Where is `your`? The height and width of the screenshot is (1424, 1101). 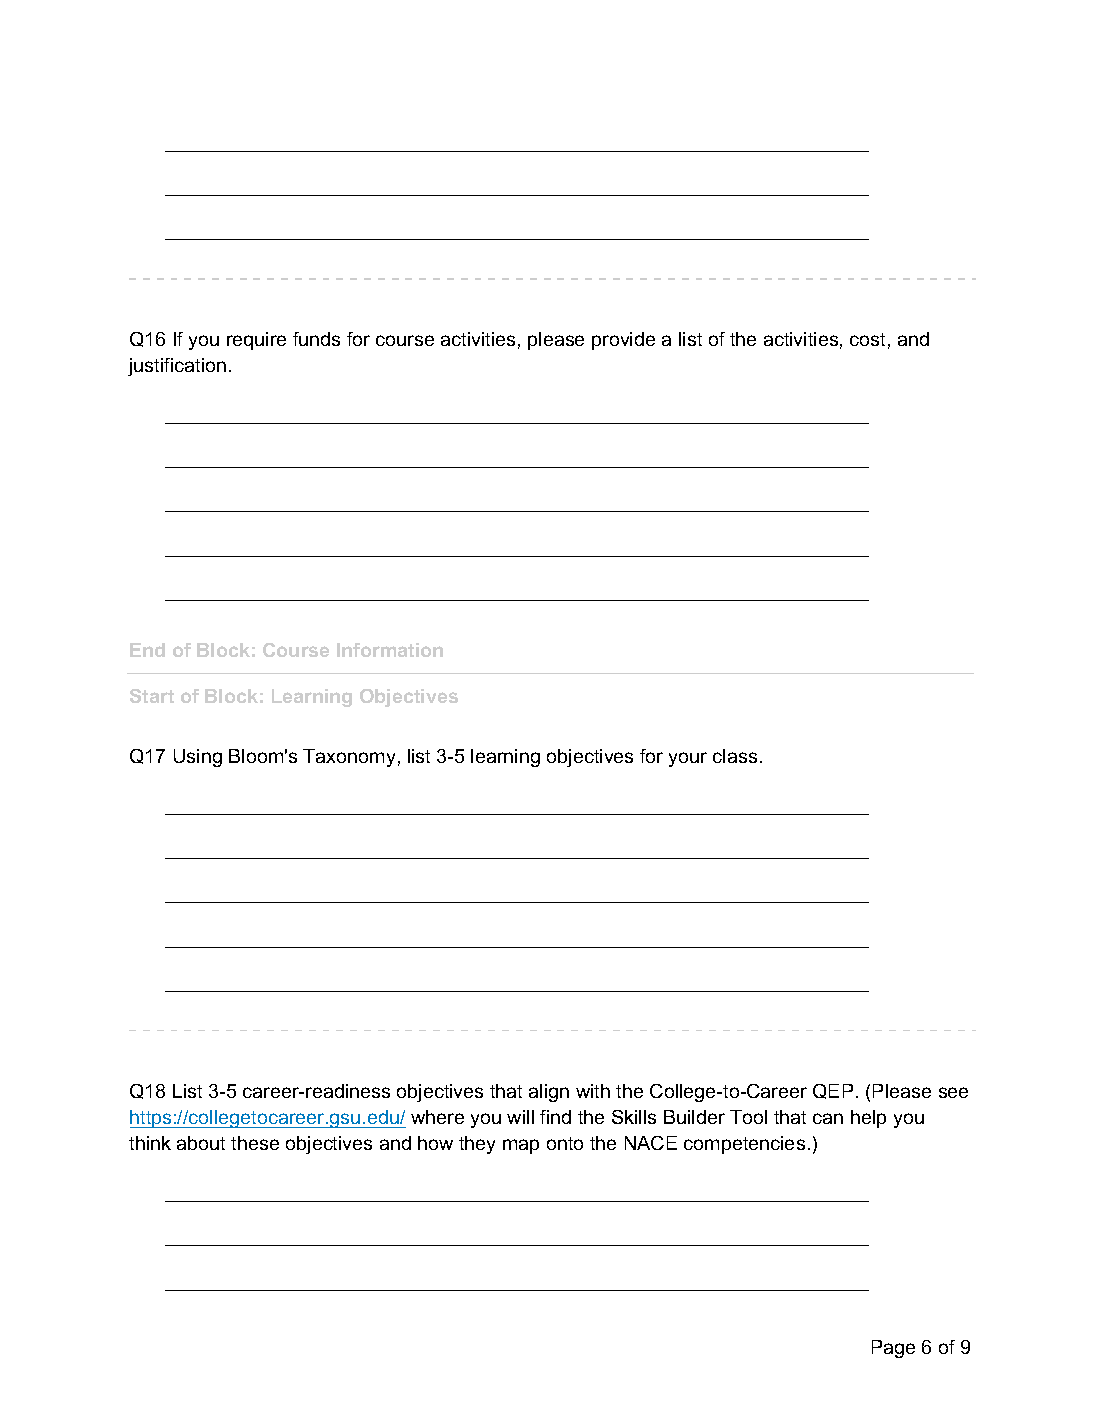 your is located at coordinates (688, 759).
